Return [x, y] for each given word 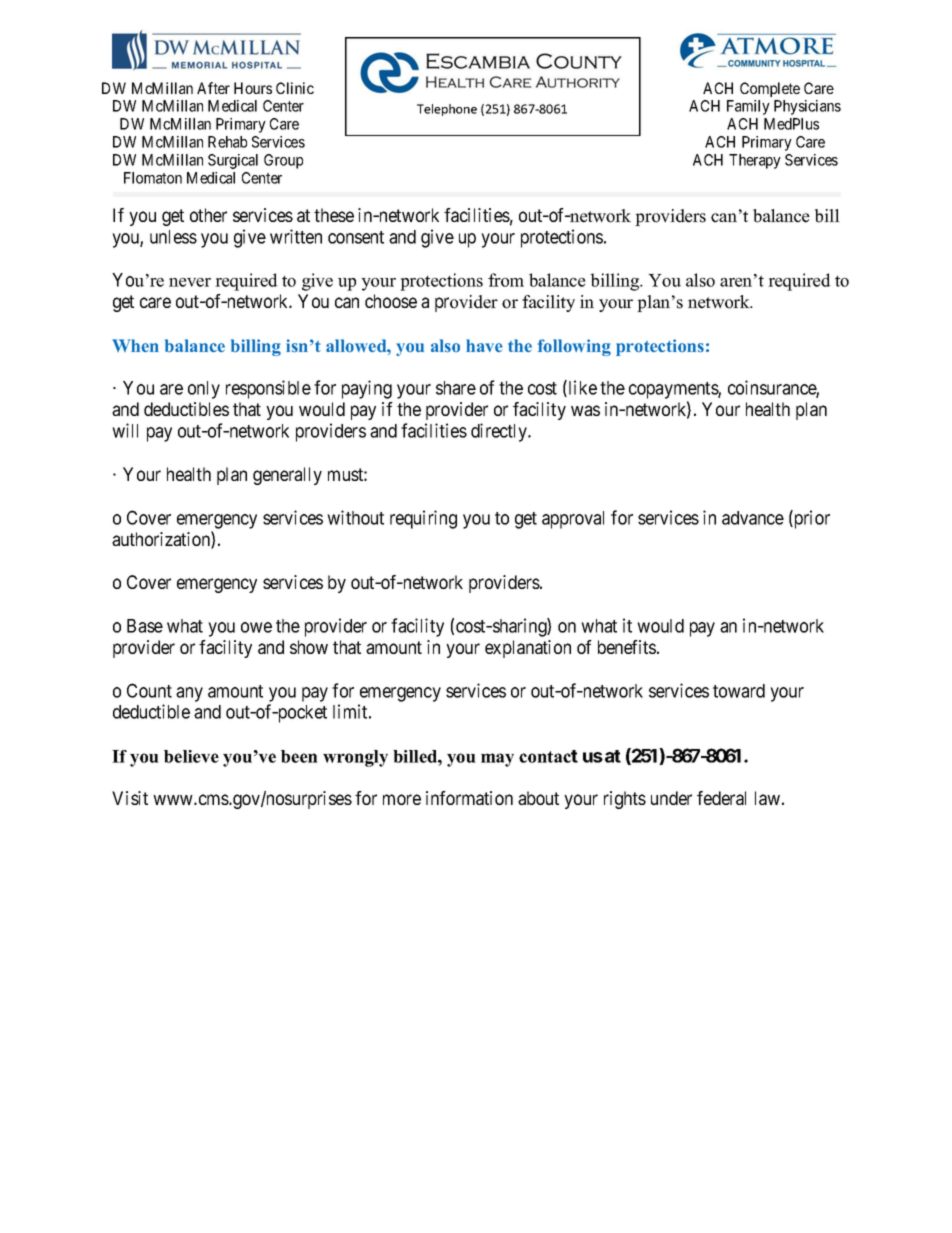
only [204, 390]
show [309, 647]
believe [191, 756]
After [213, 88]
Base [145, 626]
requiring [423, 519]
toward [739, 691]
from [506, 280]
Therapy [755, 161]
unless [173, 237]
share [456, 388]
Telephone [447, 110]
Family [748, 107]
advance [753, 518]
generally [287, 476]
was [585, 410]
